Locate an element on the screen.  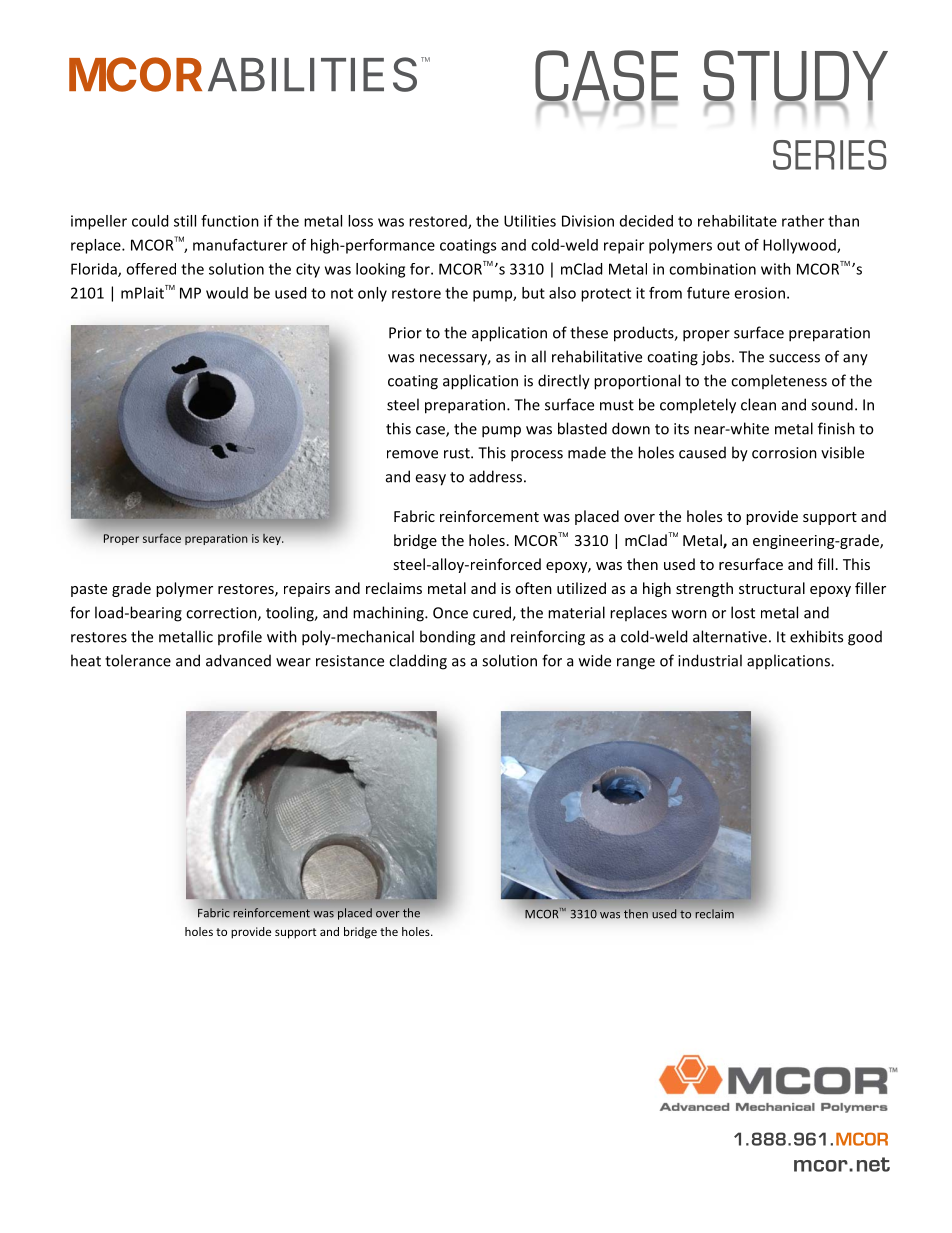
still is located at coordinates (185, 221).
